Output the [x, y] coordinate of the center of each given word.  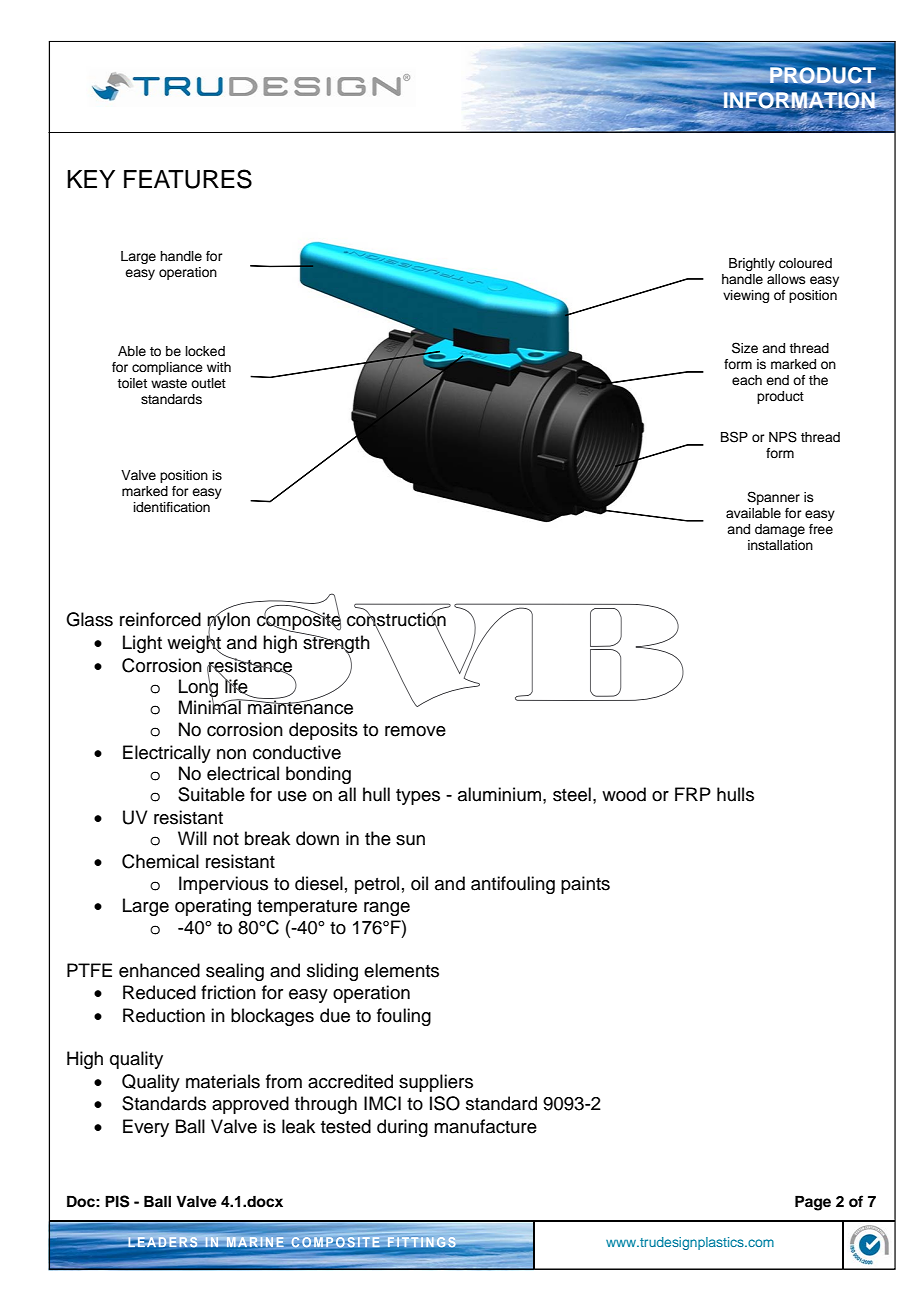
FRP [693, 794]
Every [146, 1128]
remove [415, 731]
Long [198, 688]
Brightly [752, 264]
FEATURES [188, 179]
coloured [805, 263]
